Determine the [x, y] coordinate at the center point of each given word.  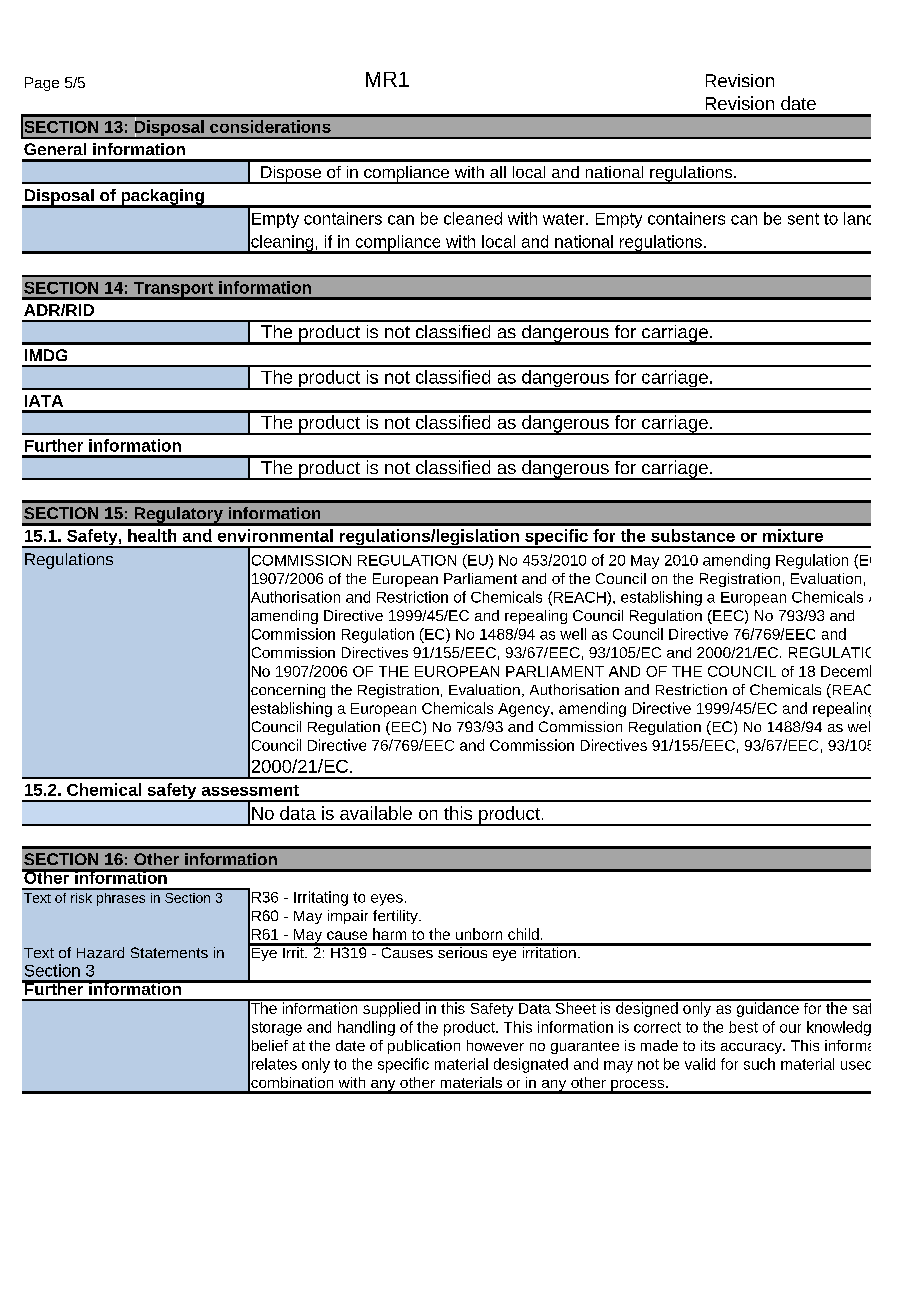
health [152, 535]
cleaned [473, 218]
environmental [275, 535]
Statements [169, 952]
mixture [793, 535]
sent [803, 219]
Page [42, 84]
